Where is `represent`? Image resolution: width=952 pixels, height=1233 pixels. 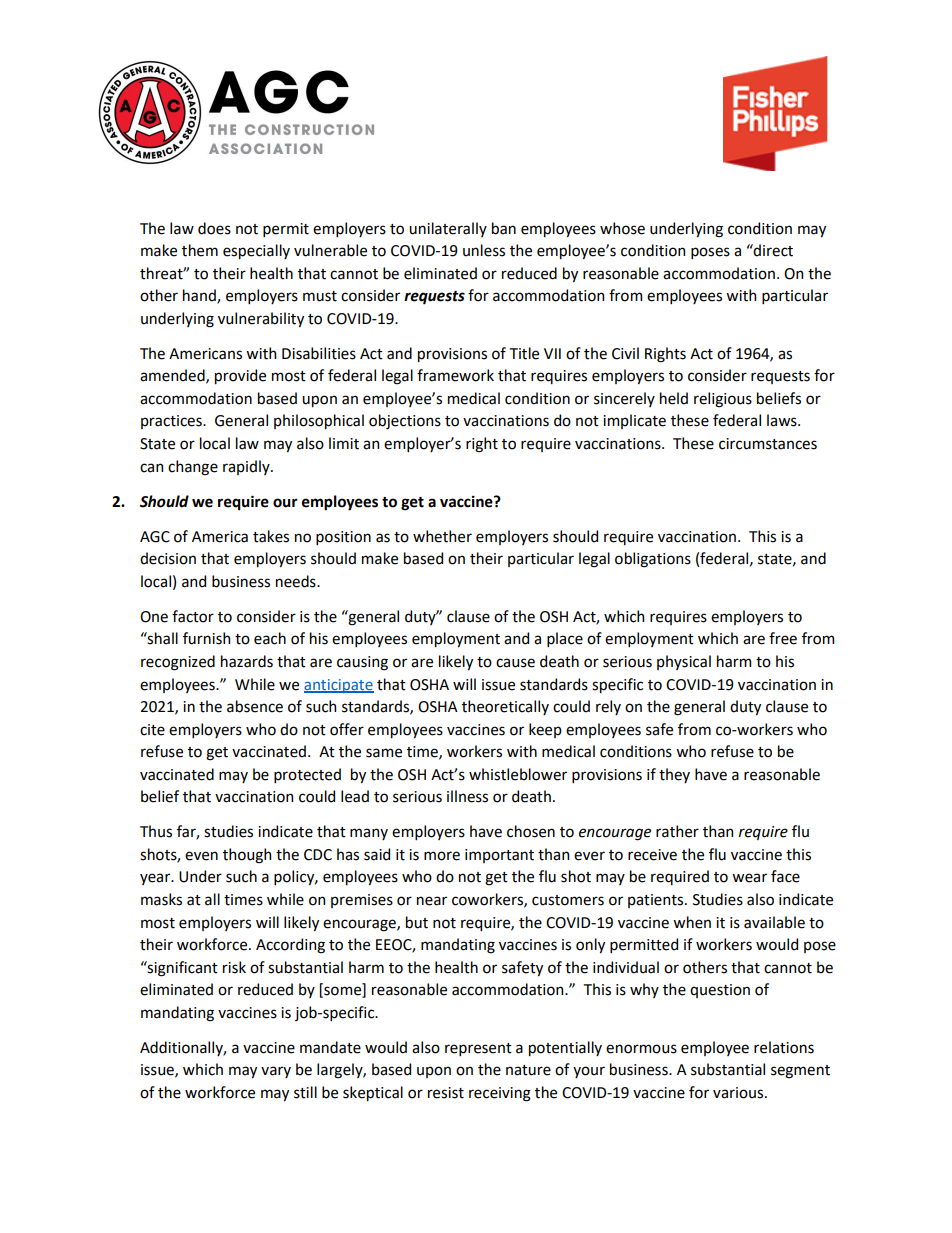 represent is located at coordinates (478, 1049).
